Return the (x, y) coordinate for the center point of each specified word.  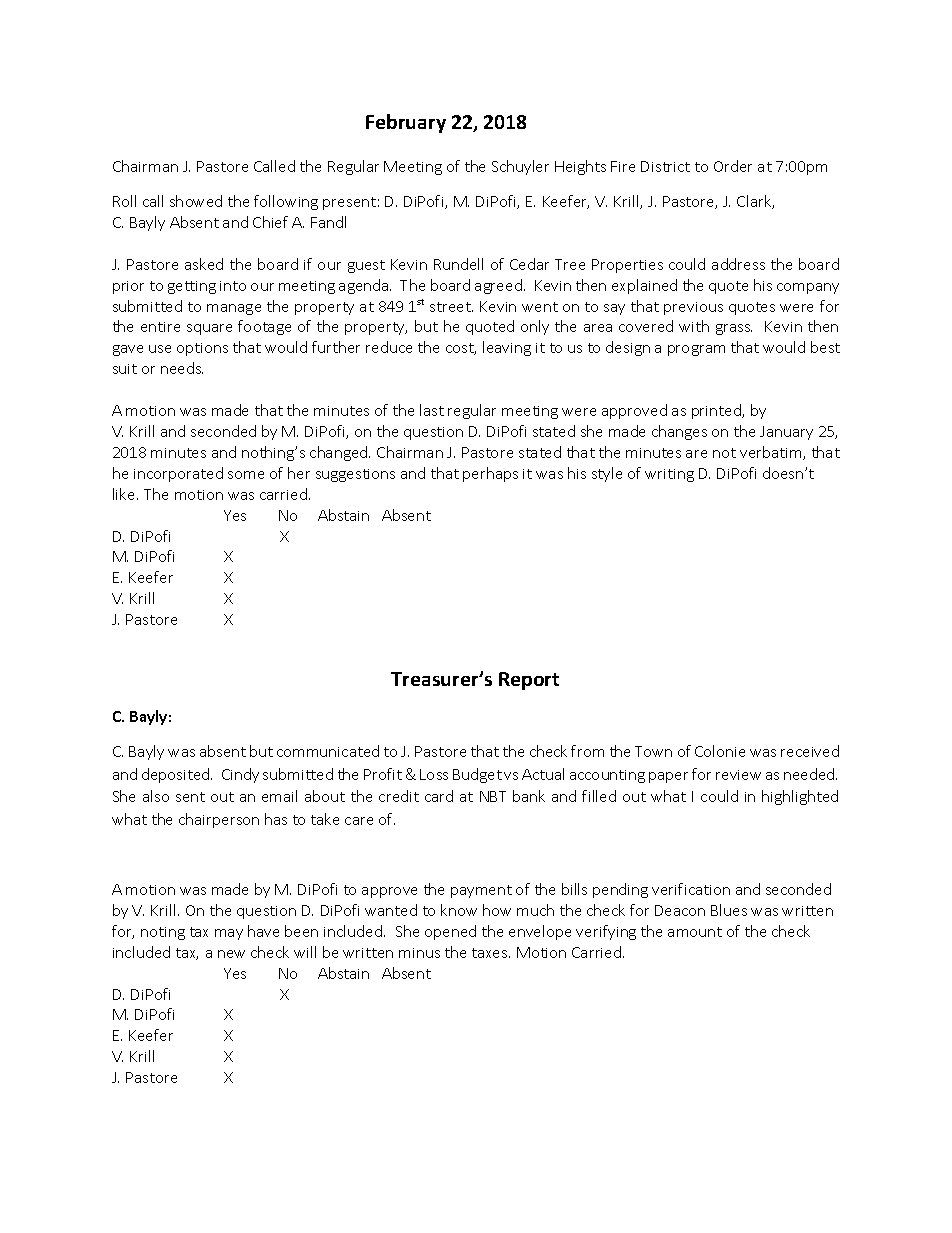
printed (717, 411)
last (432, 410)
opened (450, 932)
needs (182, 368)
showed (196, 201)
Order (733, 166)
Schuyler (520, 167)
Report (529, 681)
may (229, 934)
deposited (177, 775)
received (810, 751)
